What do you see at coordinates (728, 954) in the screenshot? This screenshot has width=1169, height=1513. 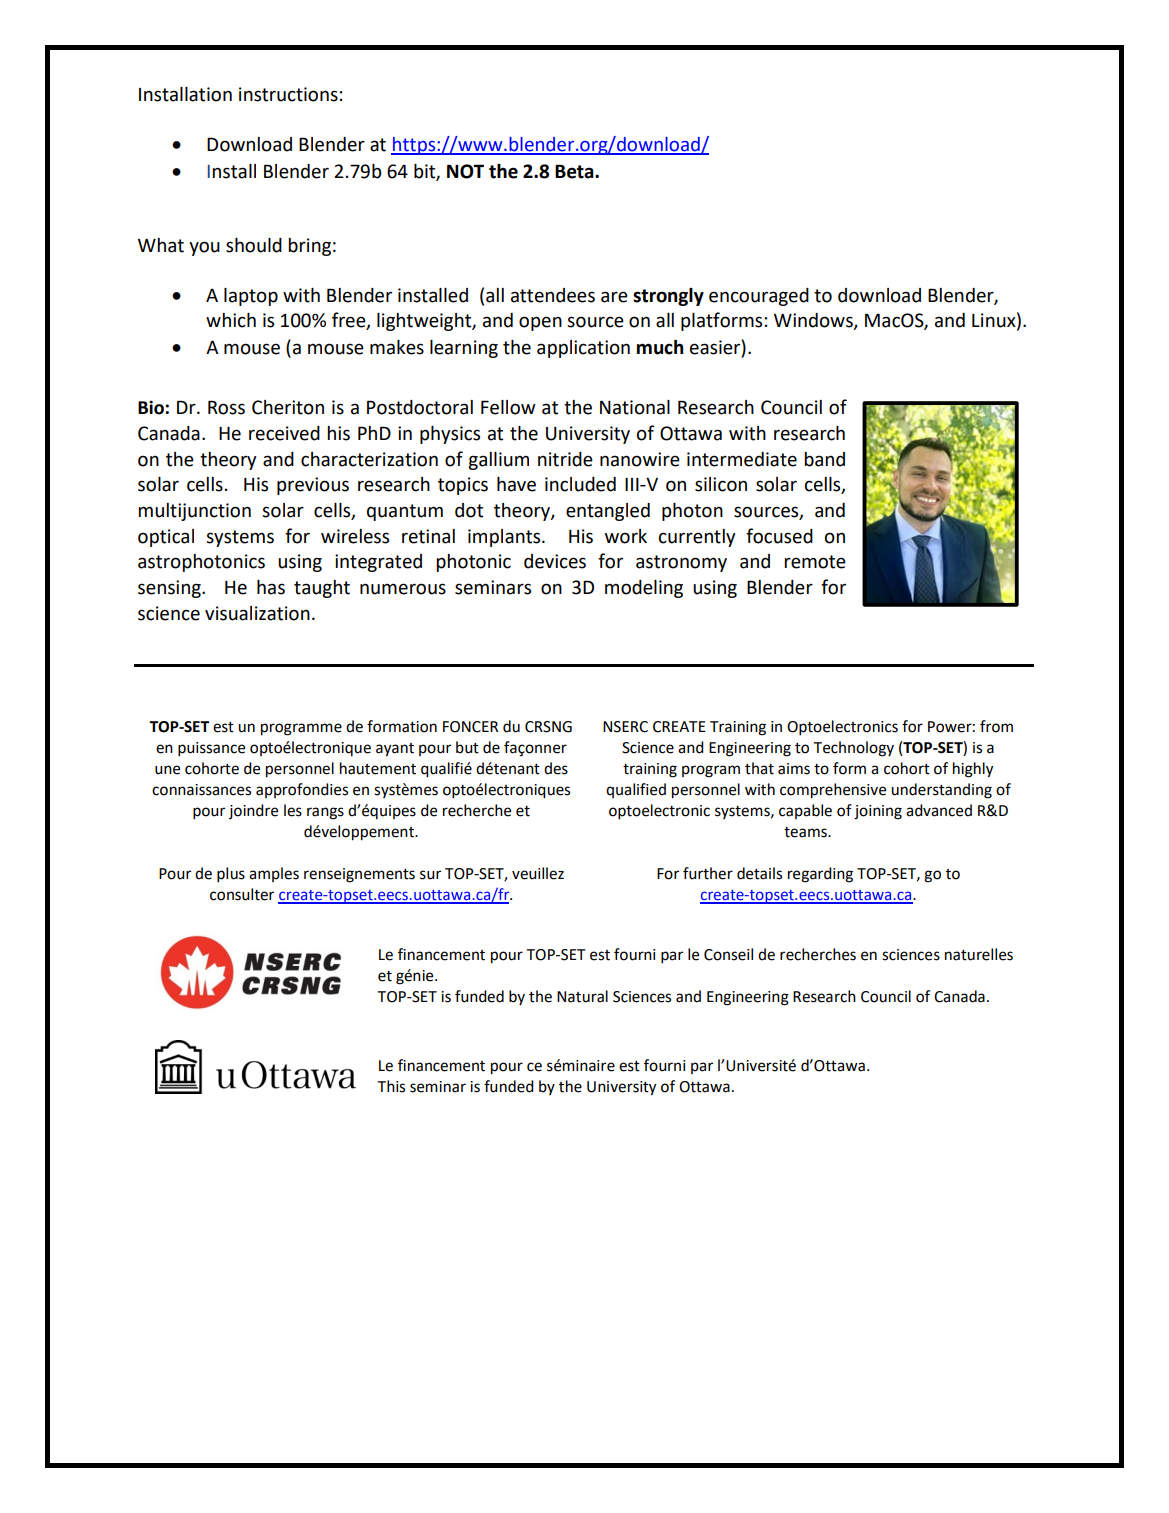 I see `Conseil` at bounding box center [728, 954].
